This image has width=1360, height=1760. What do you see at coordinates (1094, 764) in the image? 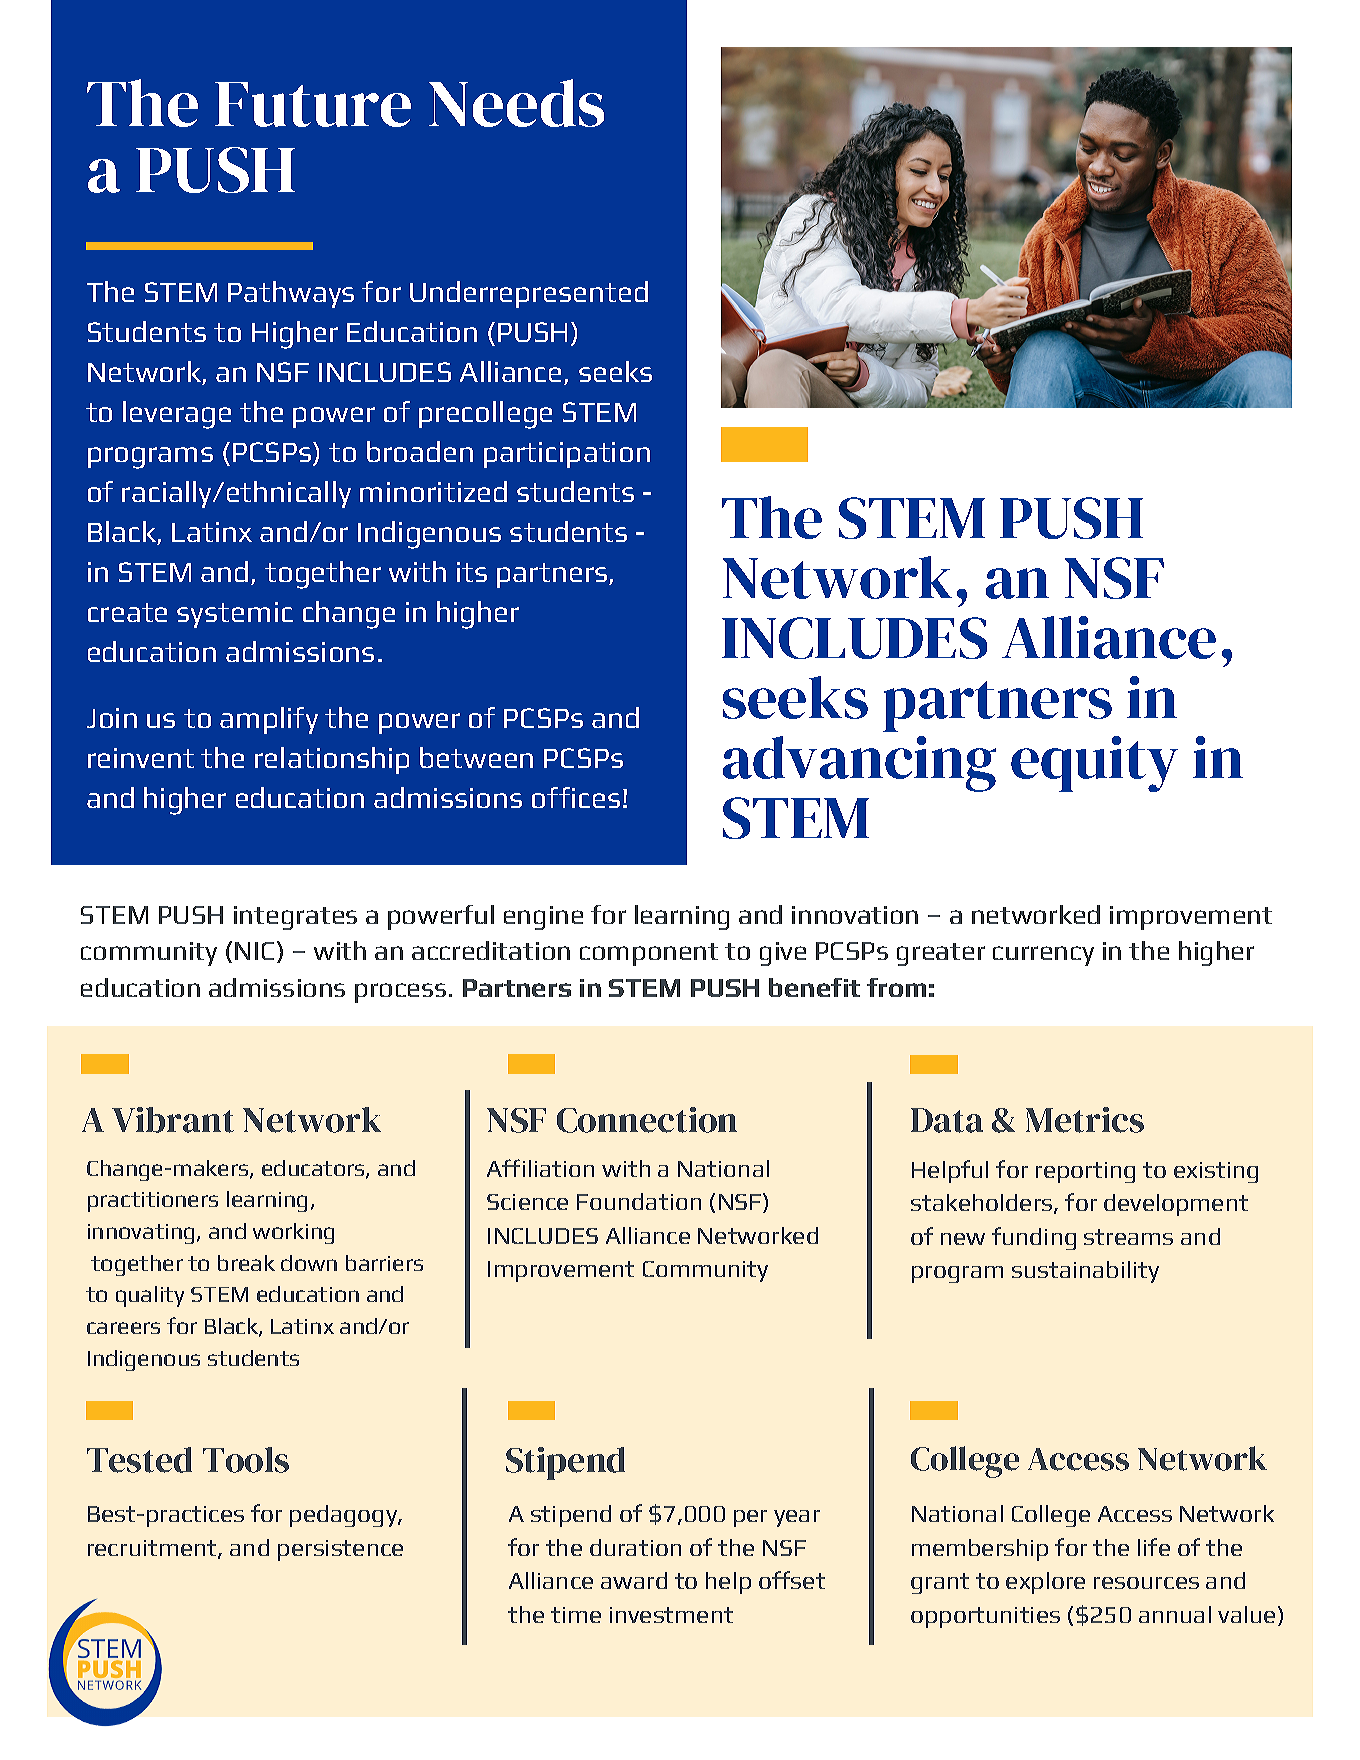
I see `equity` at bounding box center [1094, 764].
